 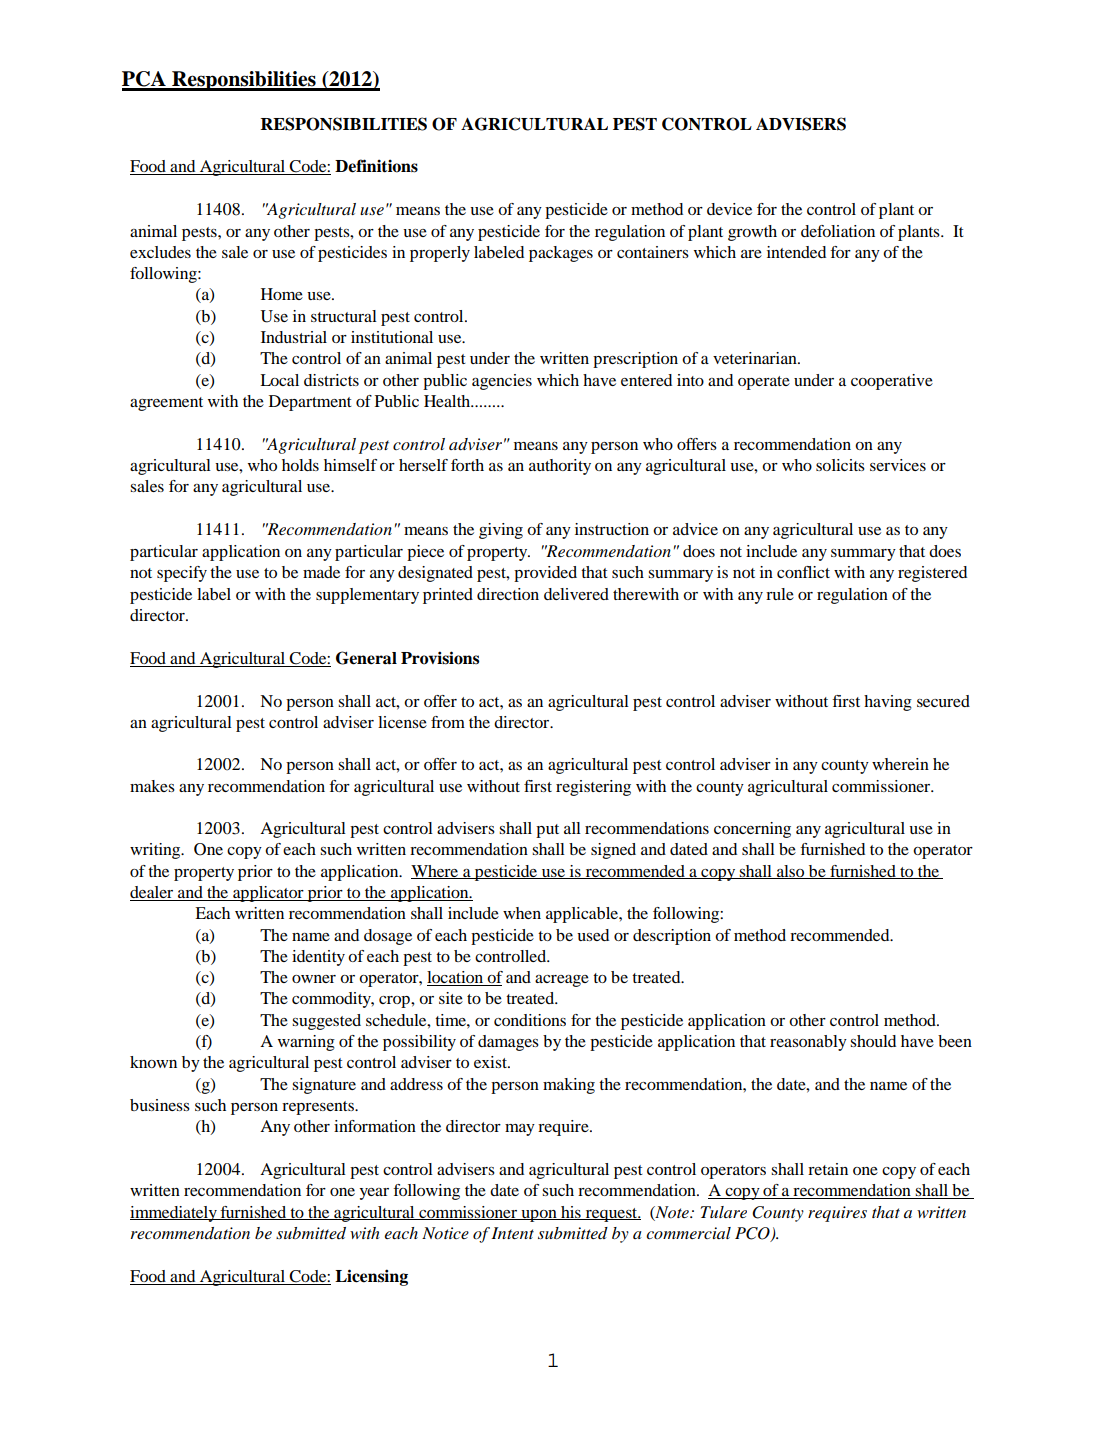 What do you see at coordinates (174, 1214) in the image?
I see `immediately` at bounding box center [174, 1214].
